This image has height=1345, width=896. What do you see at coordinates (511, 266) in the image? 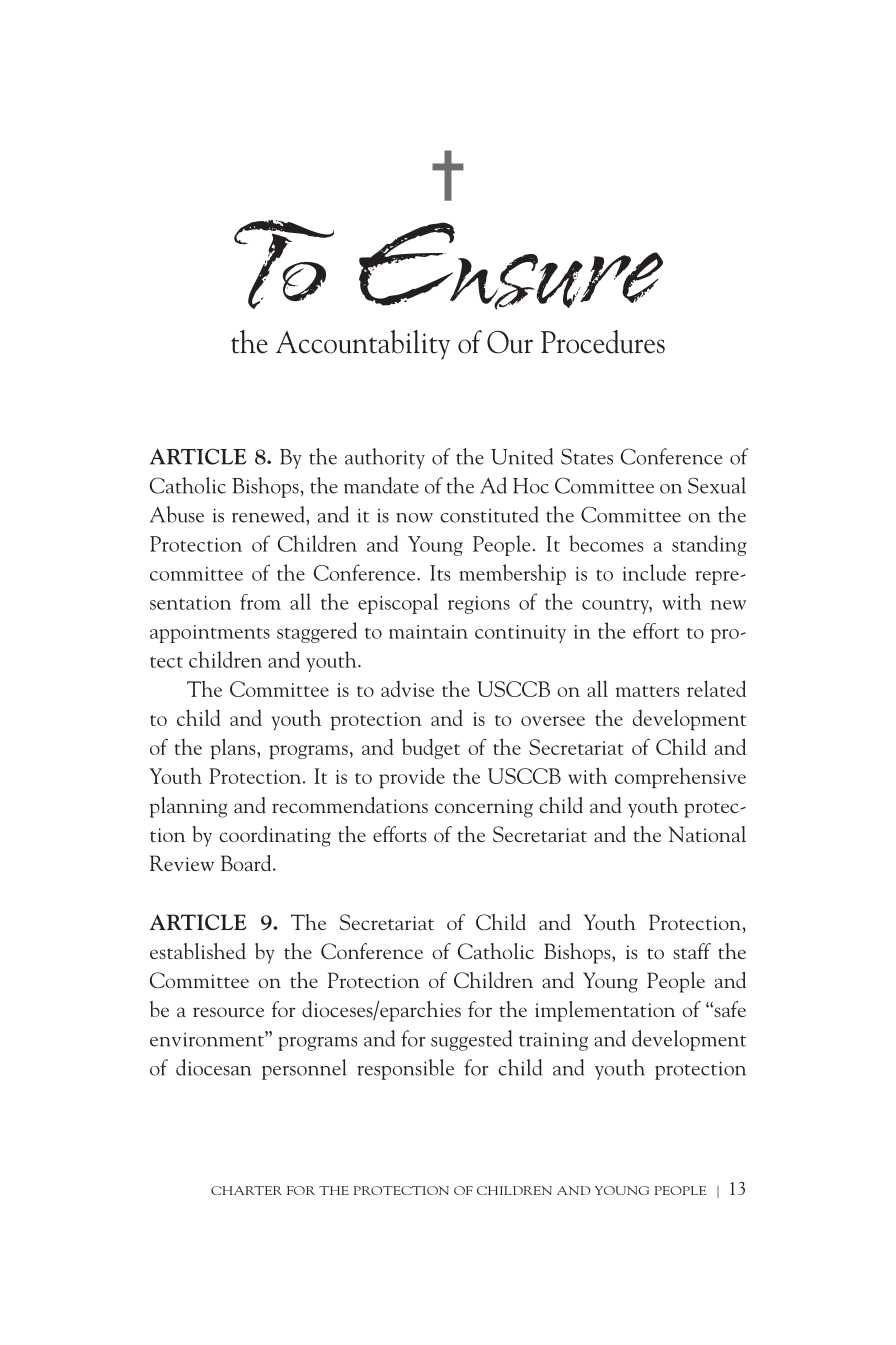
I see `Ensure` at bounding box center [511, 266].
